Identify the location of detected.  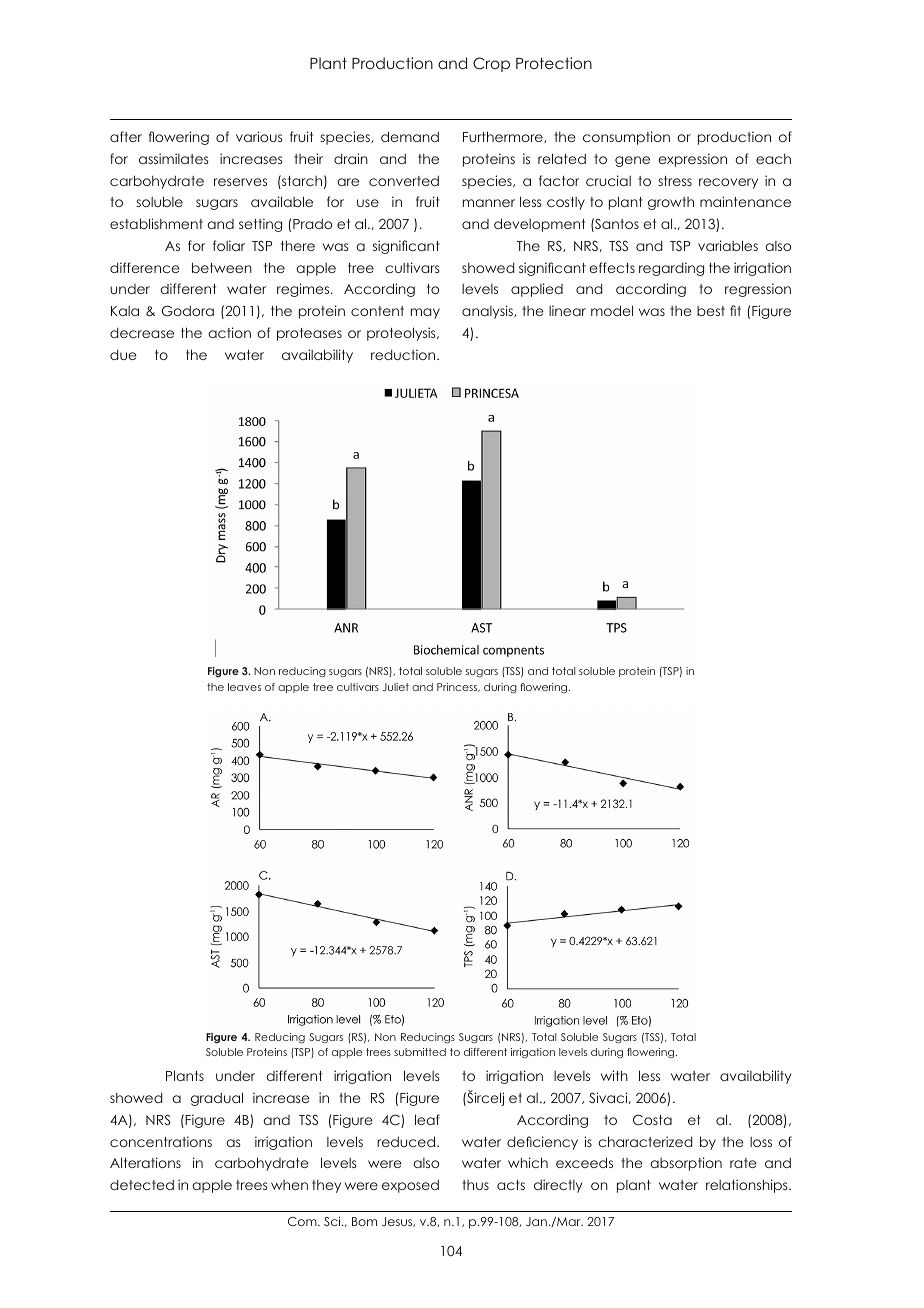
(142, 1185).
